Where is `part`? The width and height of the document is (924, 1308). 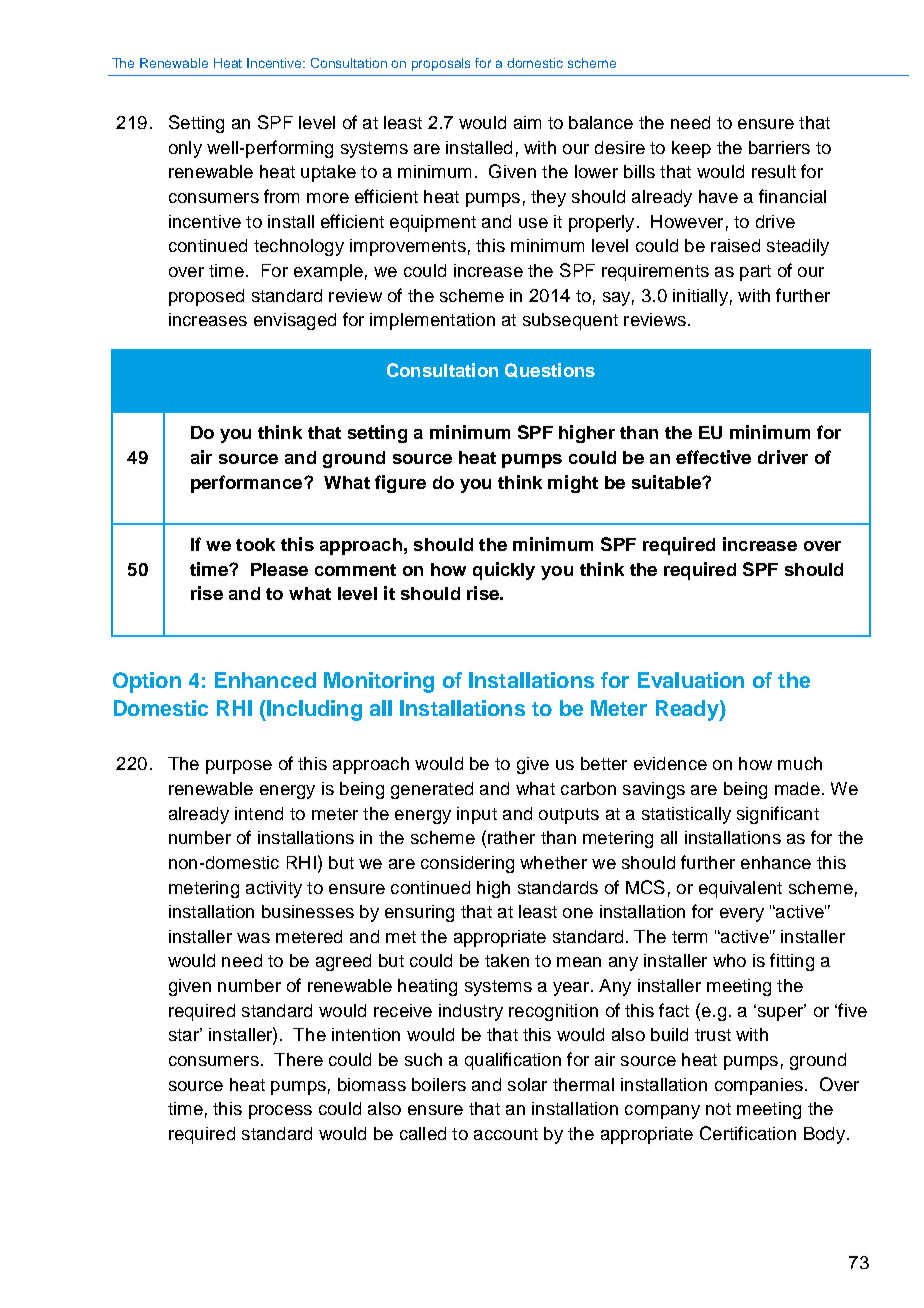 part is located at coordinates (755, 273).
